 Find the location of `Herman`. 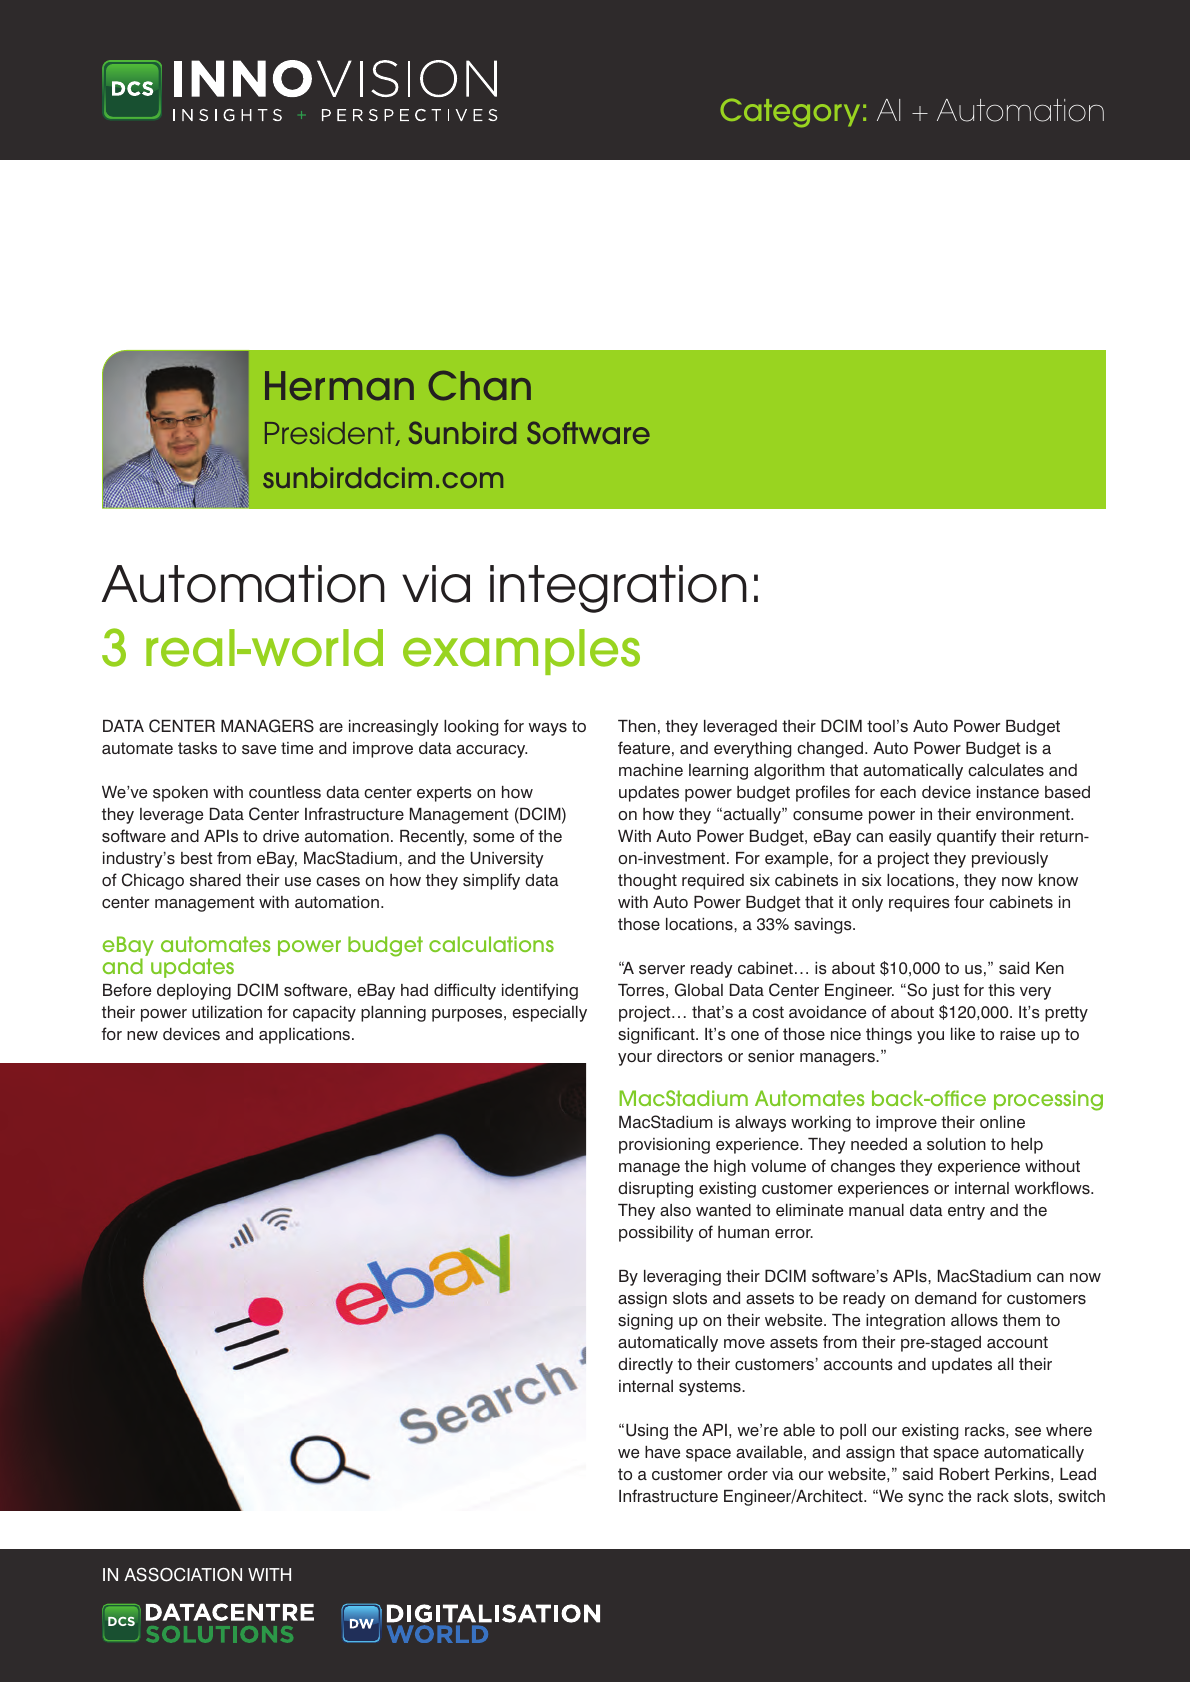

Herman is located at coordinates (339, 386).
